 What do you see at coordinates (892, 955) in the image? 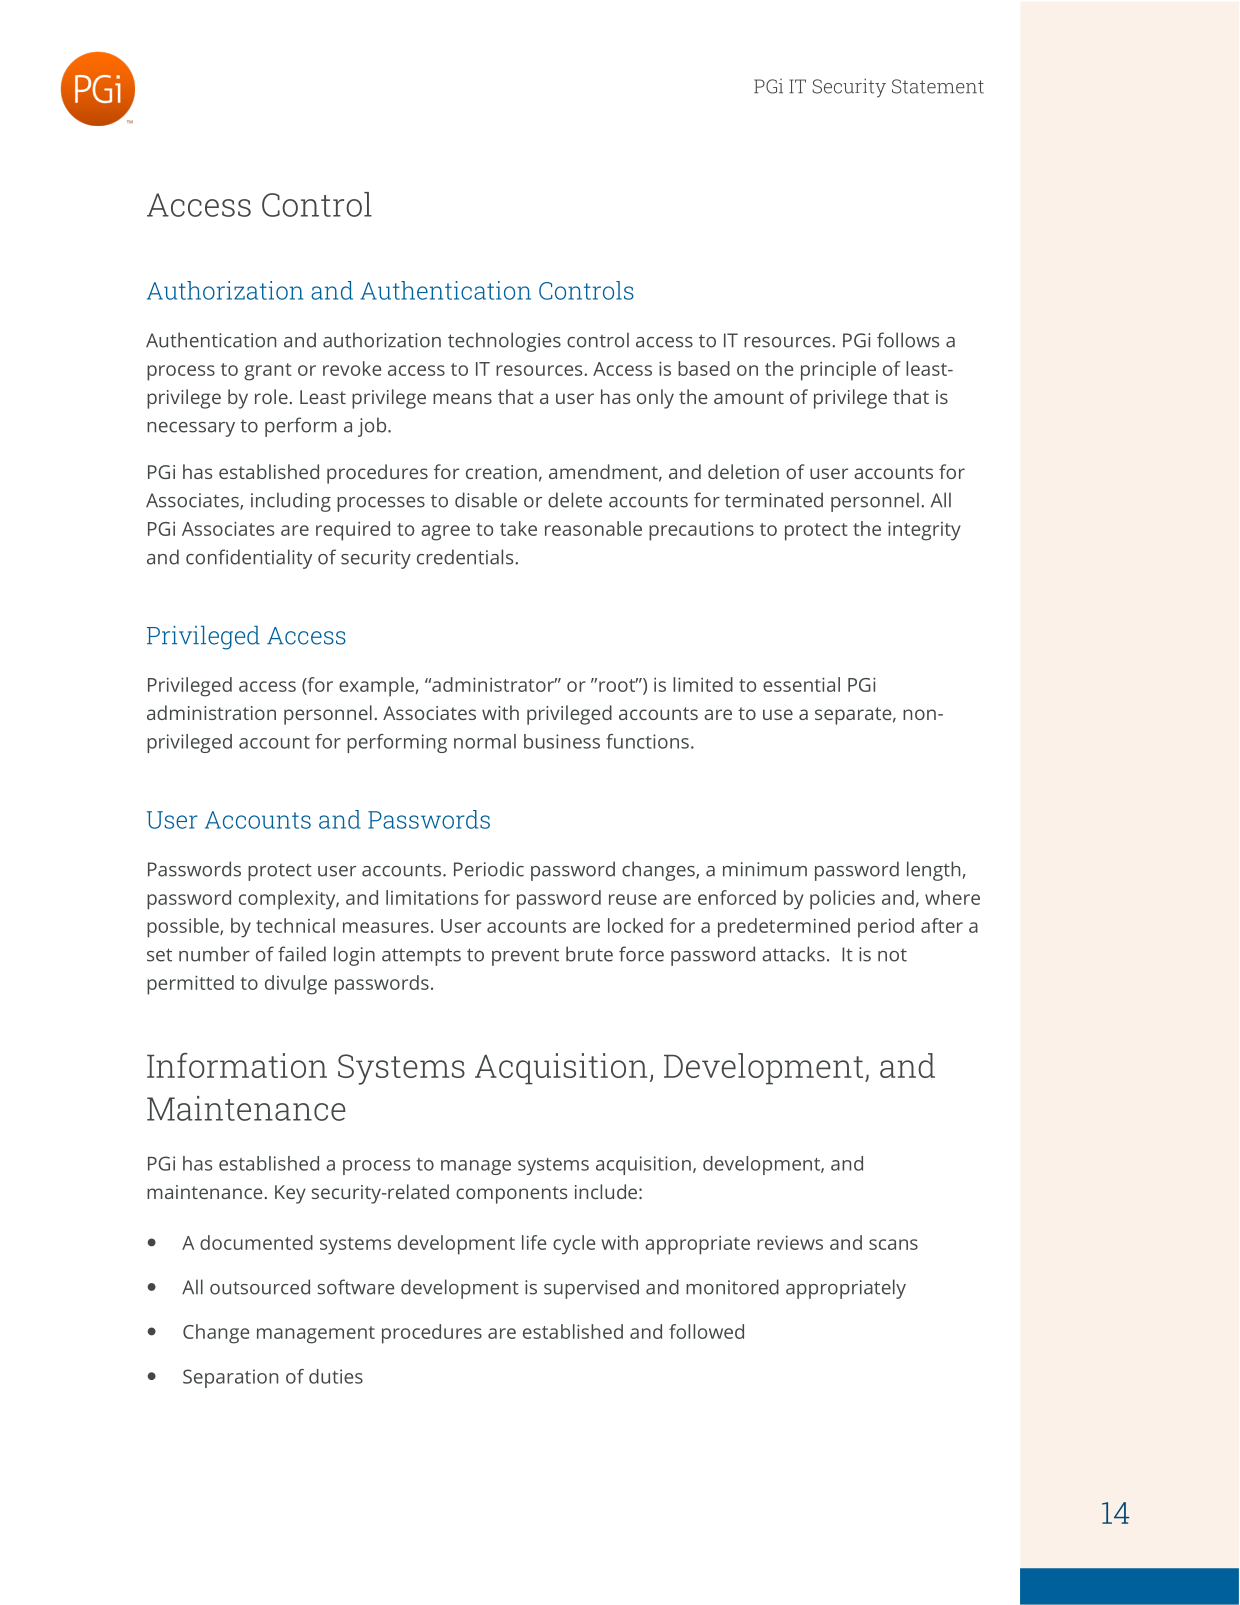
I see `not` at bounding box center [892, 955].
